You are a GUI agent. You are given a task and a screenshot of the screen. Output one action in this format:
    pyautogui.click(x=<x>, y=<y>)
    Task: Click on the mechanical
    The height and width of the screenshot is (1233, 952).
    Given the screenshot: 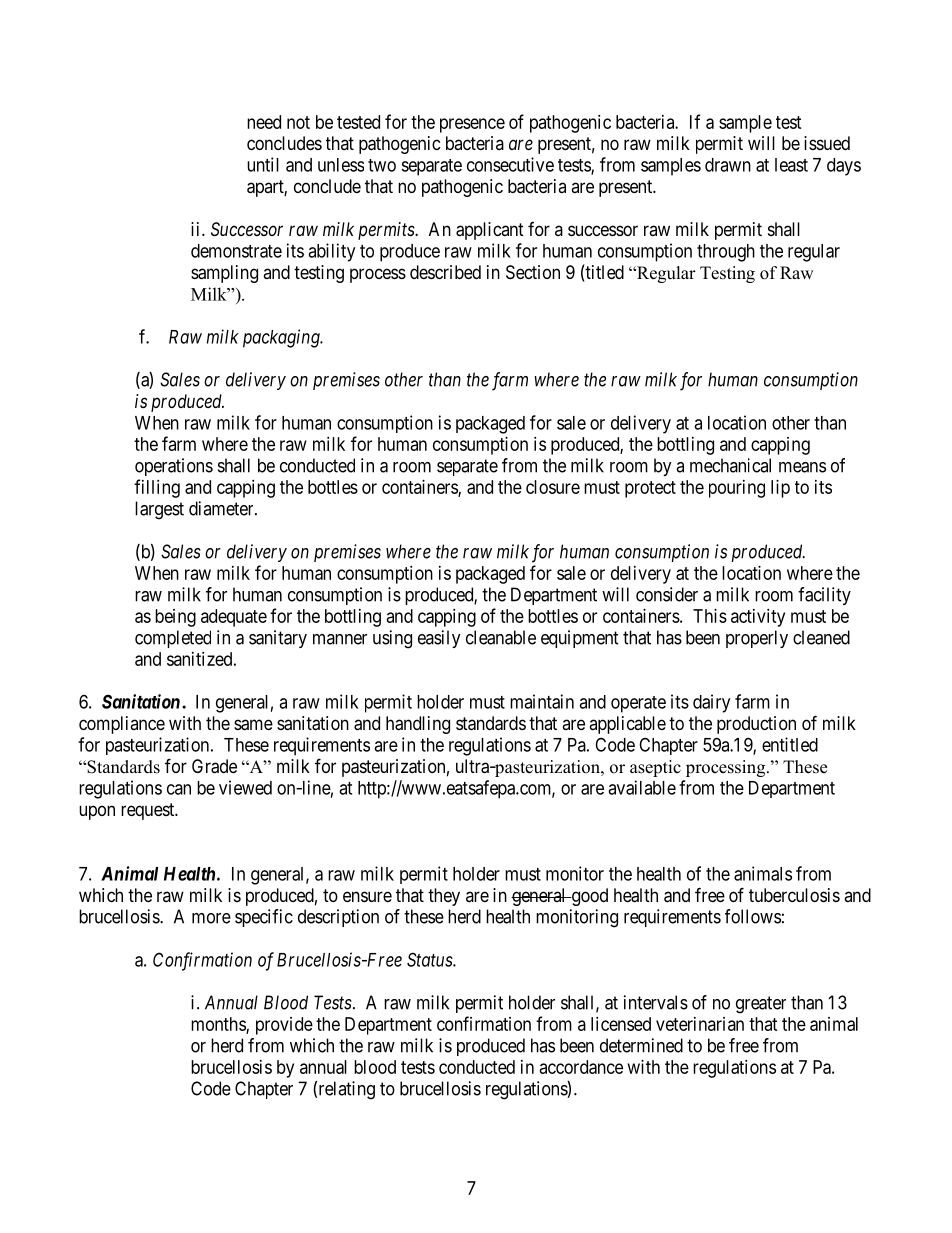 What is the action you would take?
    pyautogui.click(x=730, y=465)
